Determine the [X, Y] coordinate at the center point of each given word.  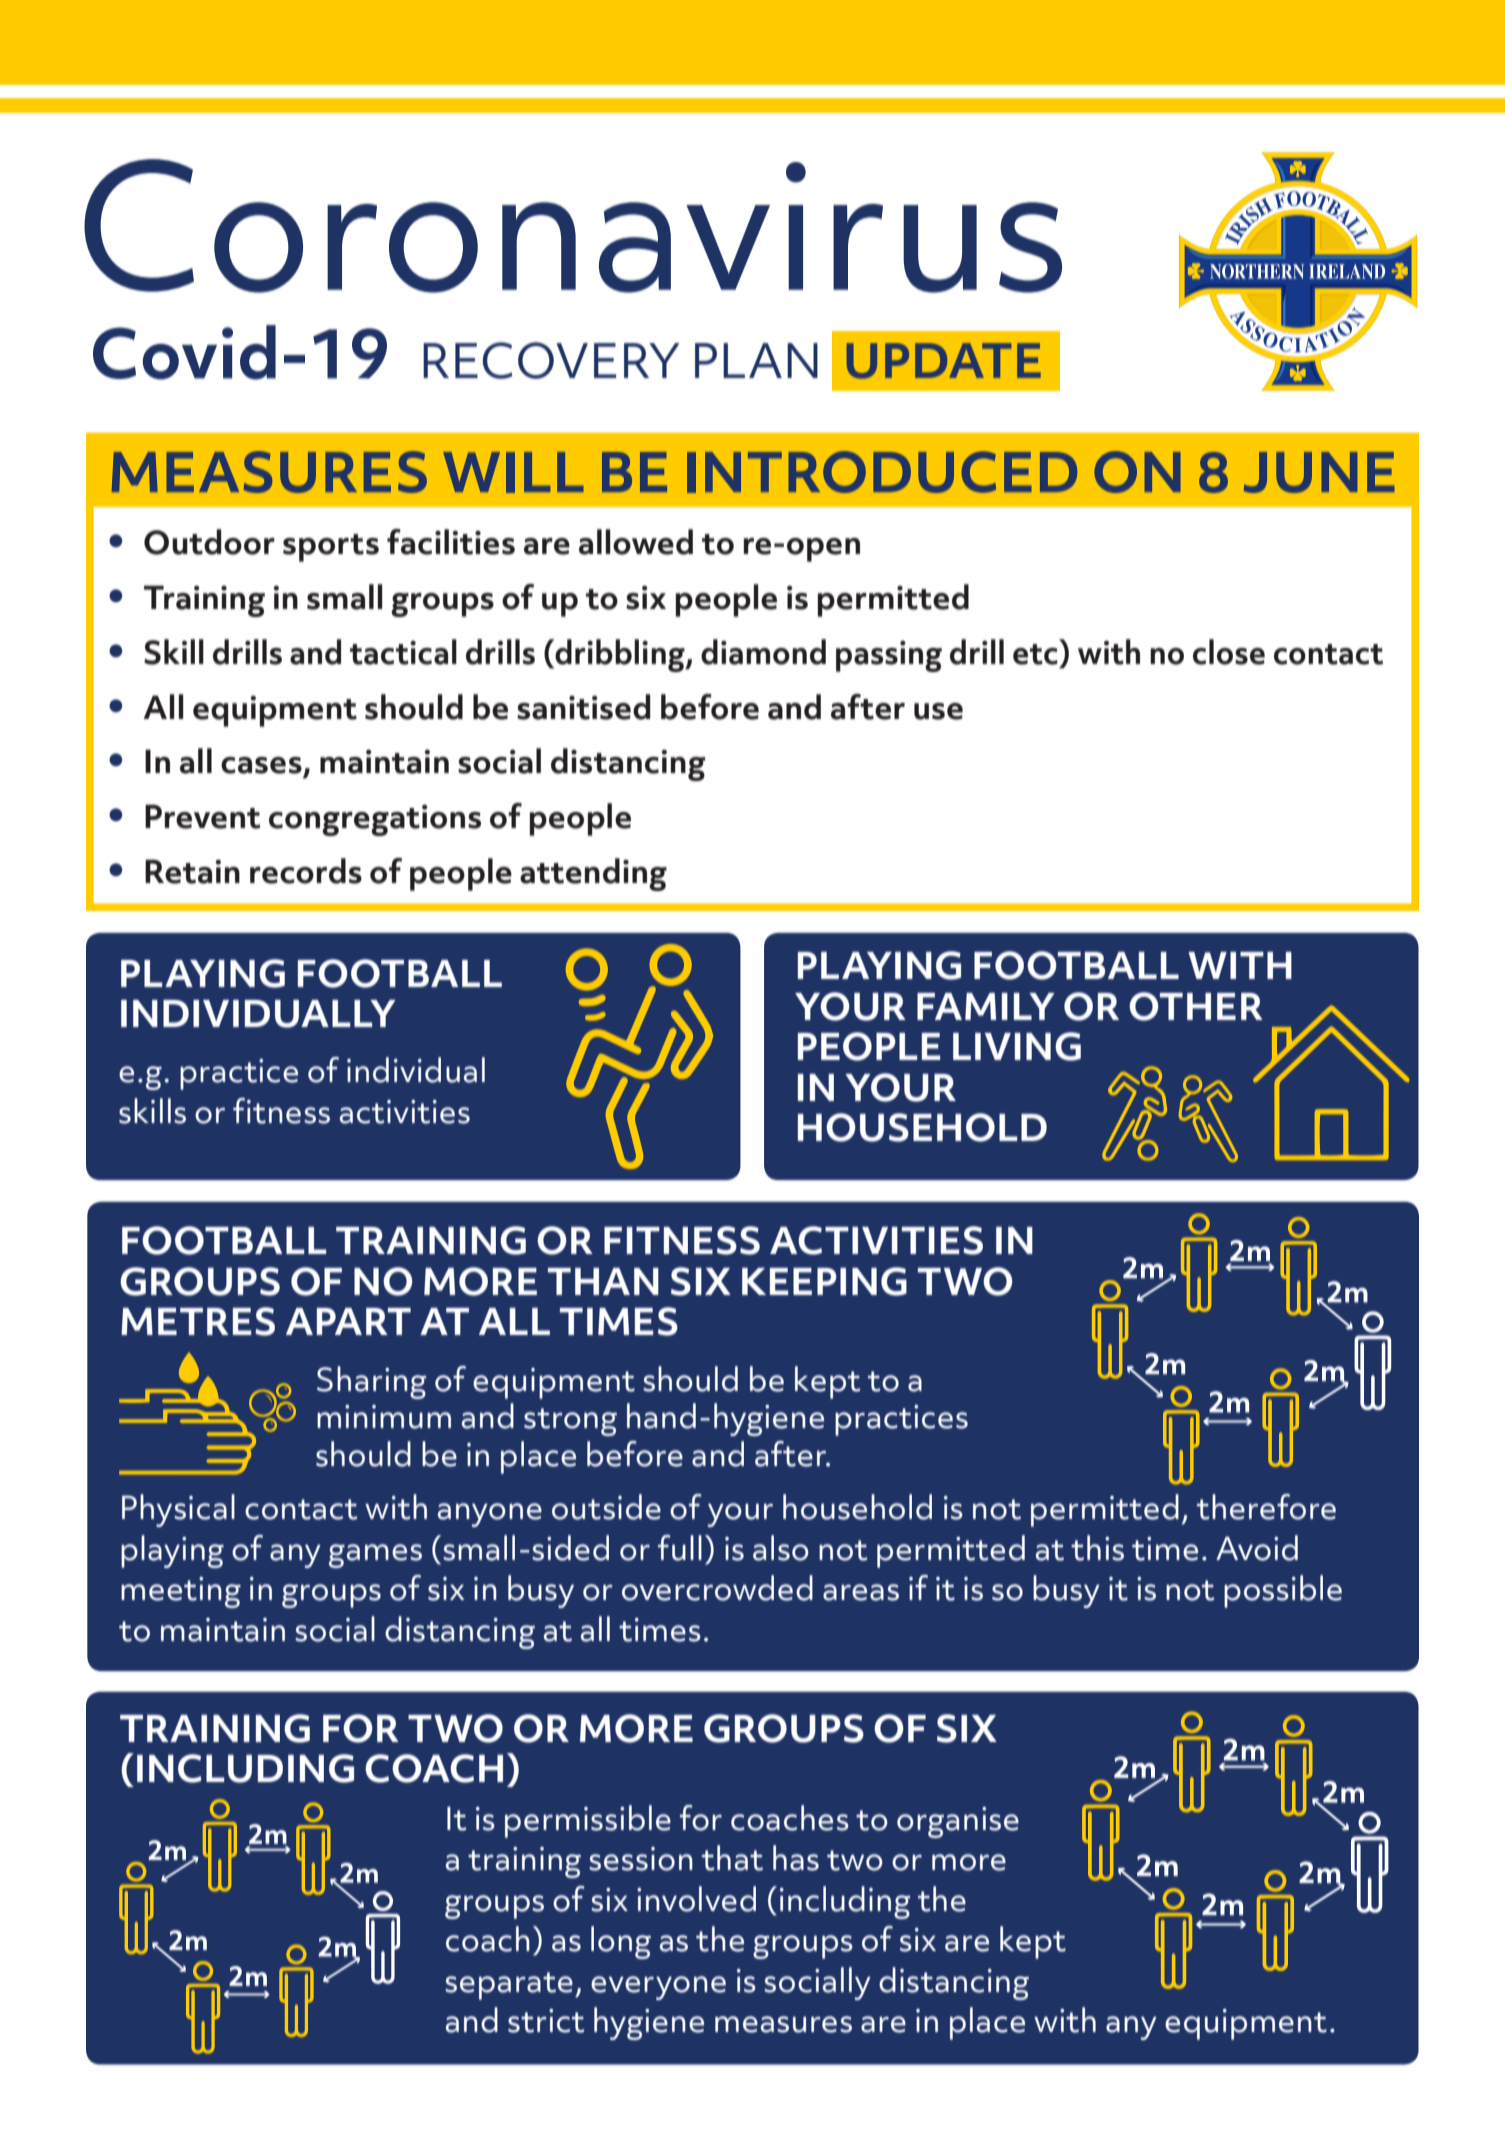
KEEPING [824, 1281]
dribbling [620, 655]
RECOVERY [551, 360]
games [375, 1556]
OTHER [1196, 1006]
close [1229, 652]
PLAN [756, 360]
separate [509, 1986]
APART [348, 1321]
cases [261, 765]
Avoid [1257, 1548]
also [781, 1548]
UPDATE [944, 361]
